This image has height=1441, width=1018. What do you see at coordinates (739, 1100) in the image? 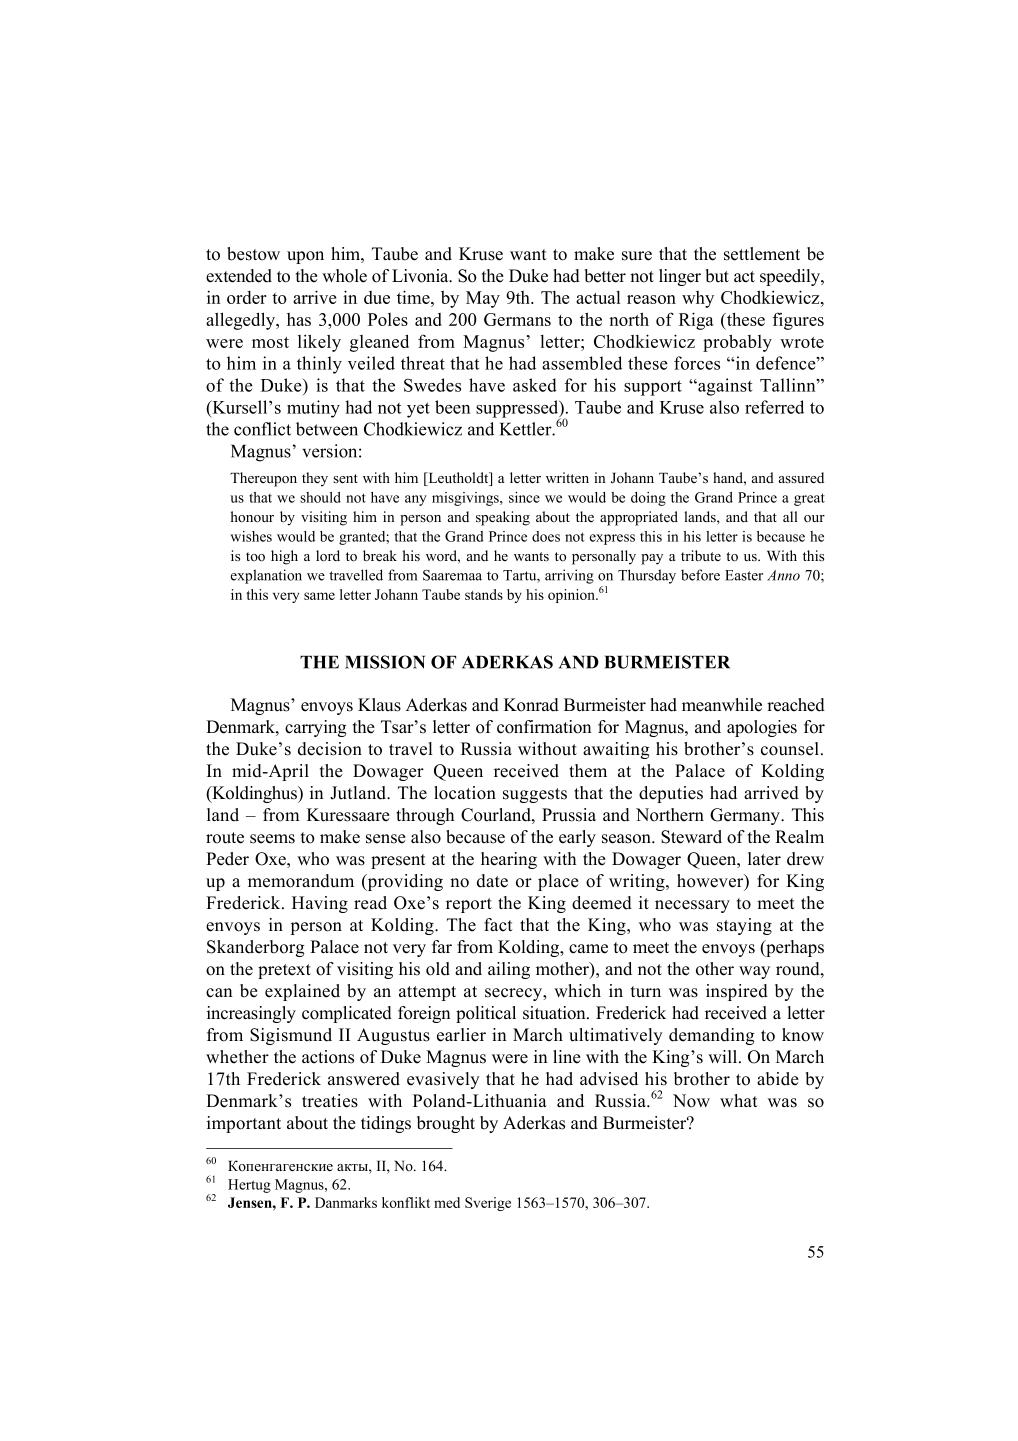
I see `what` at bounding box center [739, 1100].
